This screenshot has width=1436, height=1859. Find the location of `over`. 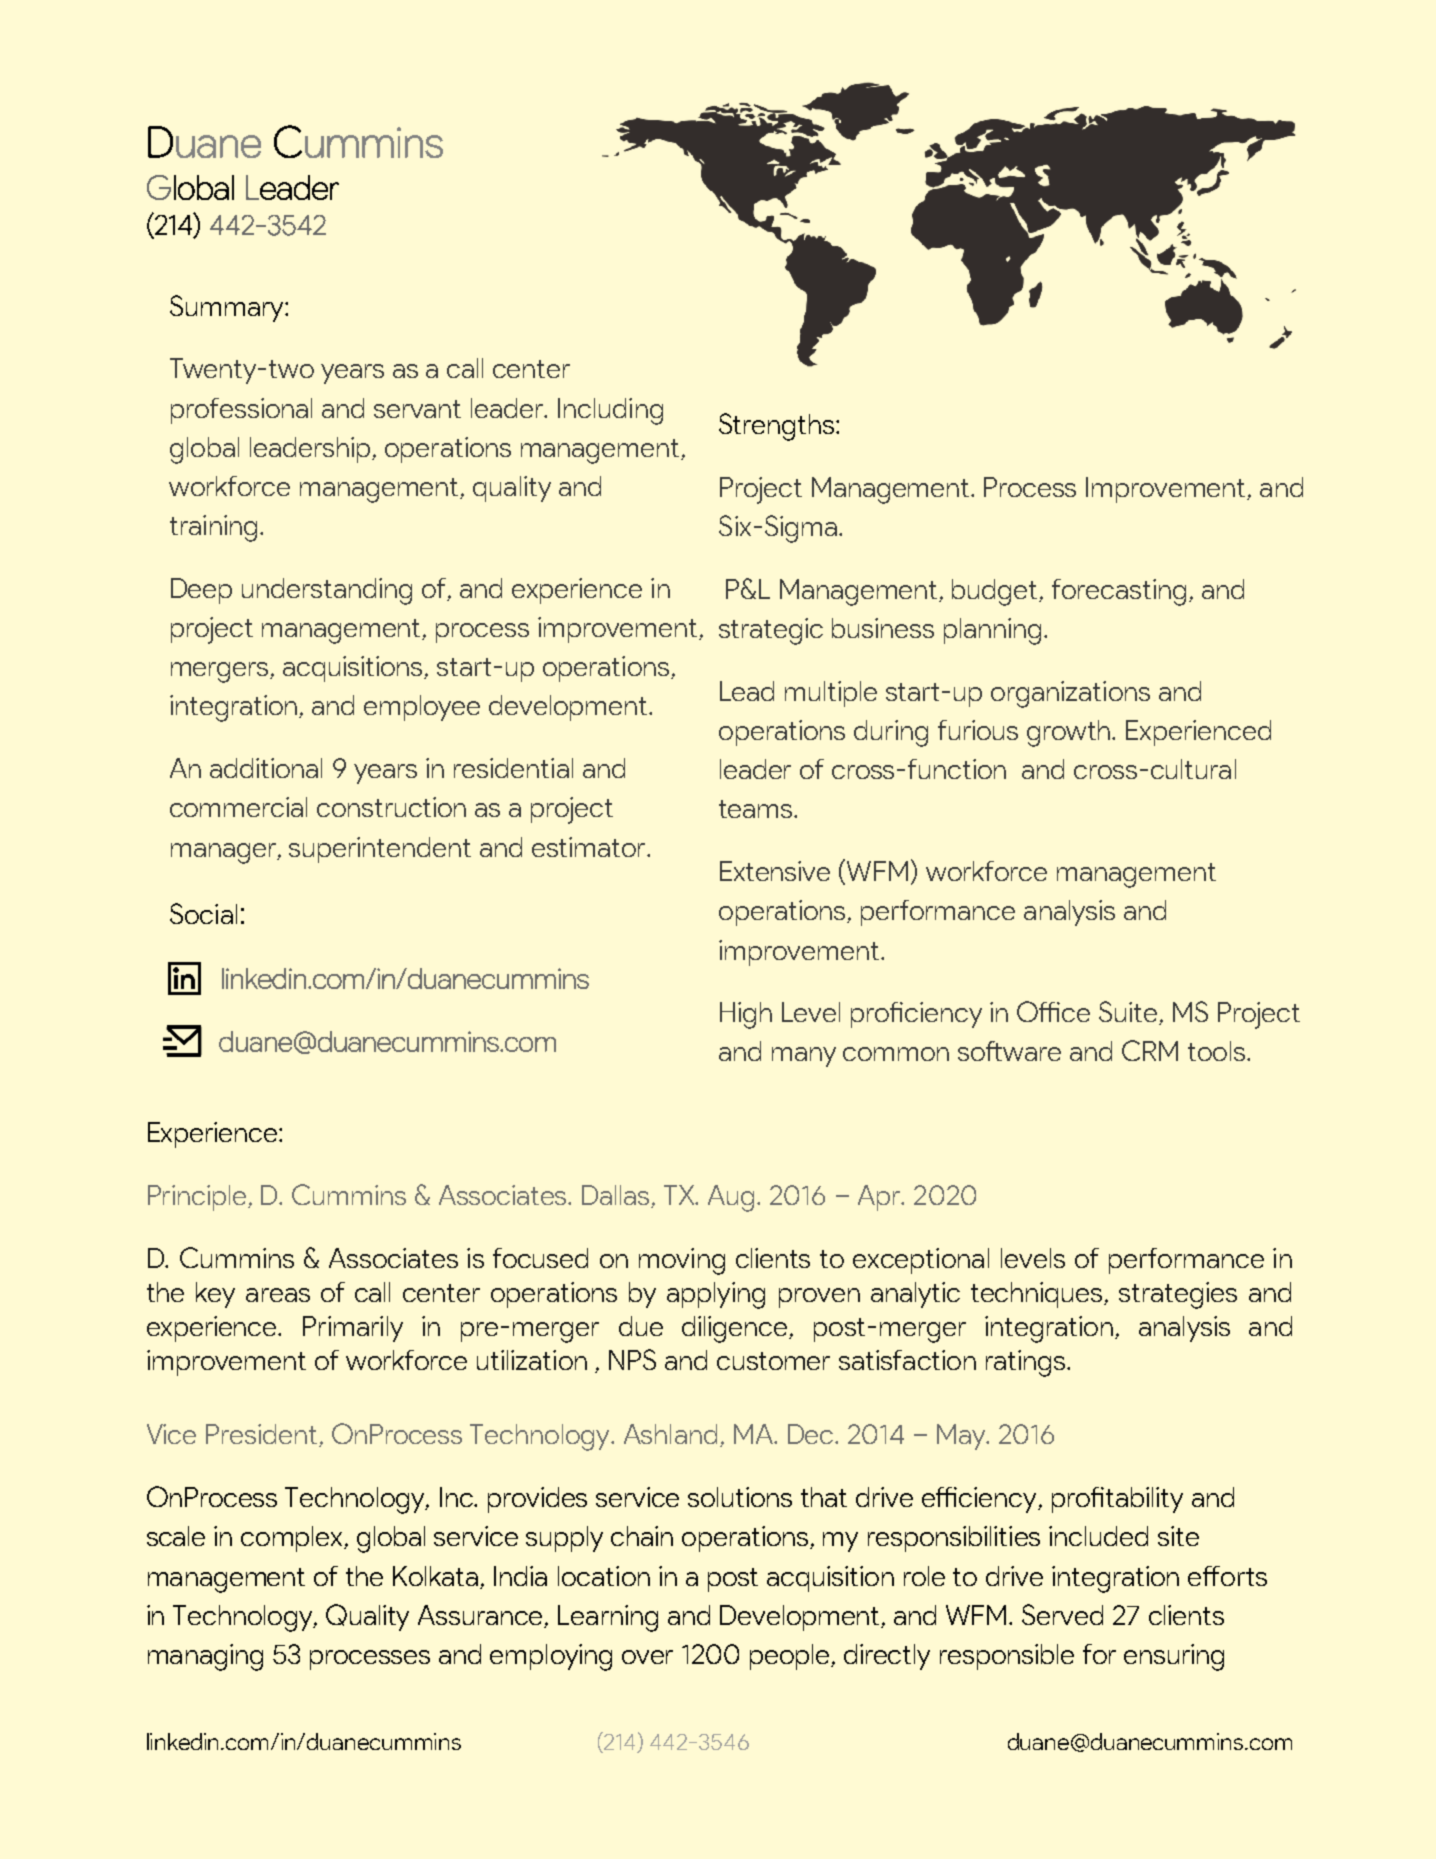

over is located at coordinates (647, 1657).
